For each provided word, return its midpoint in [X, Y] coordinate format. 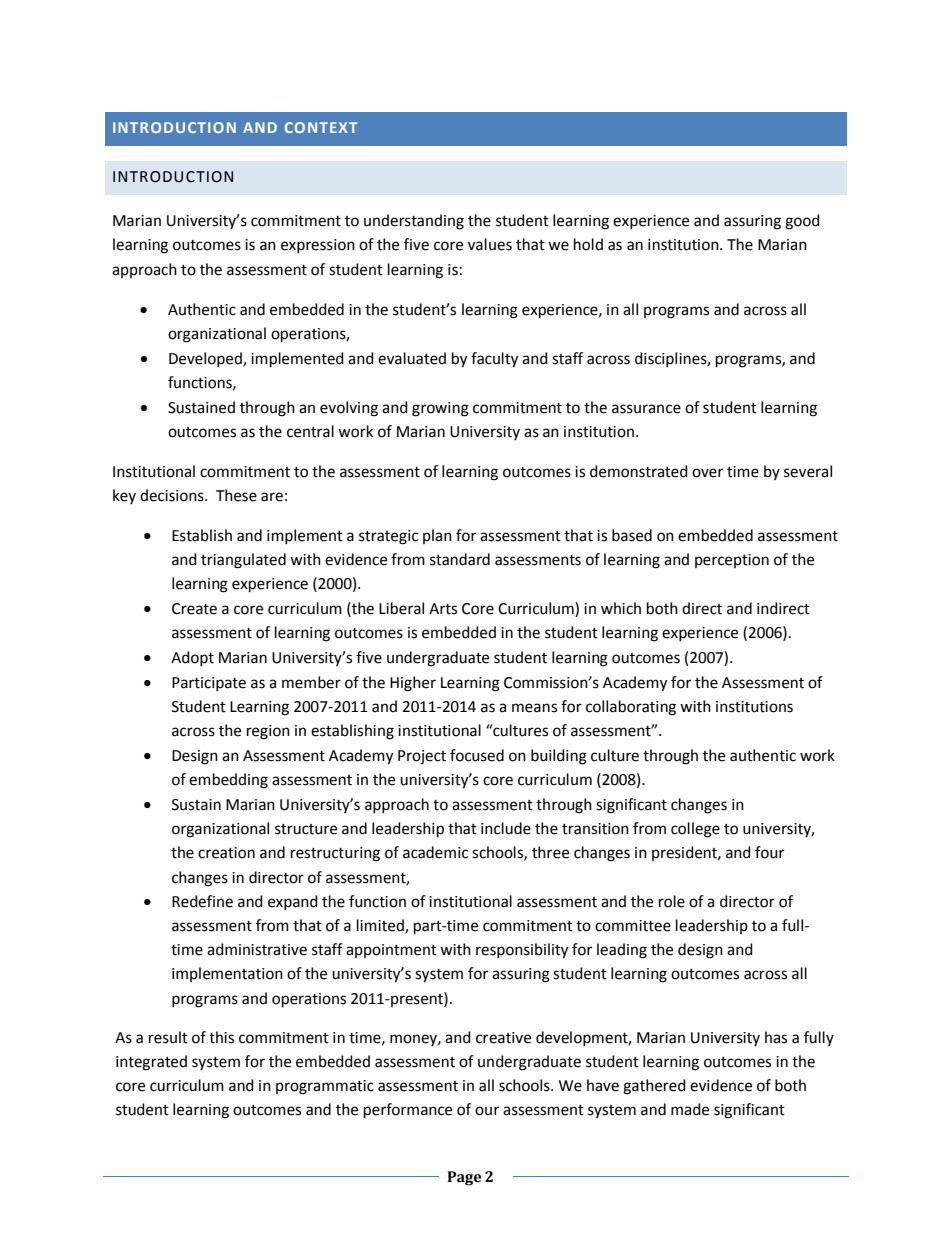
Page [464, 1178]
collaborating [631, 708]
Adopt [192, 658]
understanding [414, 222]
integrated [151, 1063]
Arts [443, 609]
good [802, 222]
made [690, 1109]
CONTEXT [321, 127]
